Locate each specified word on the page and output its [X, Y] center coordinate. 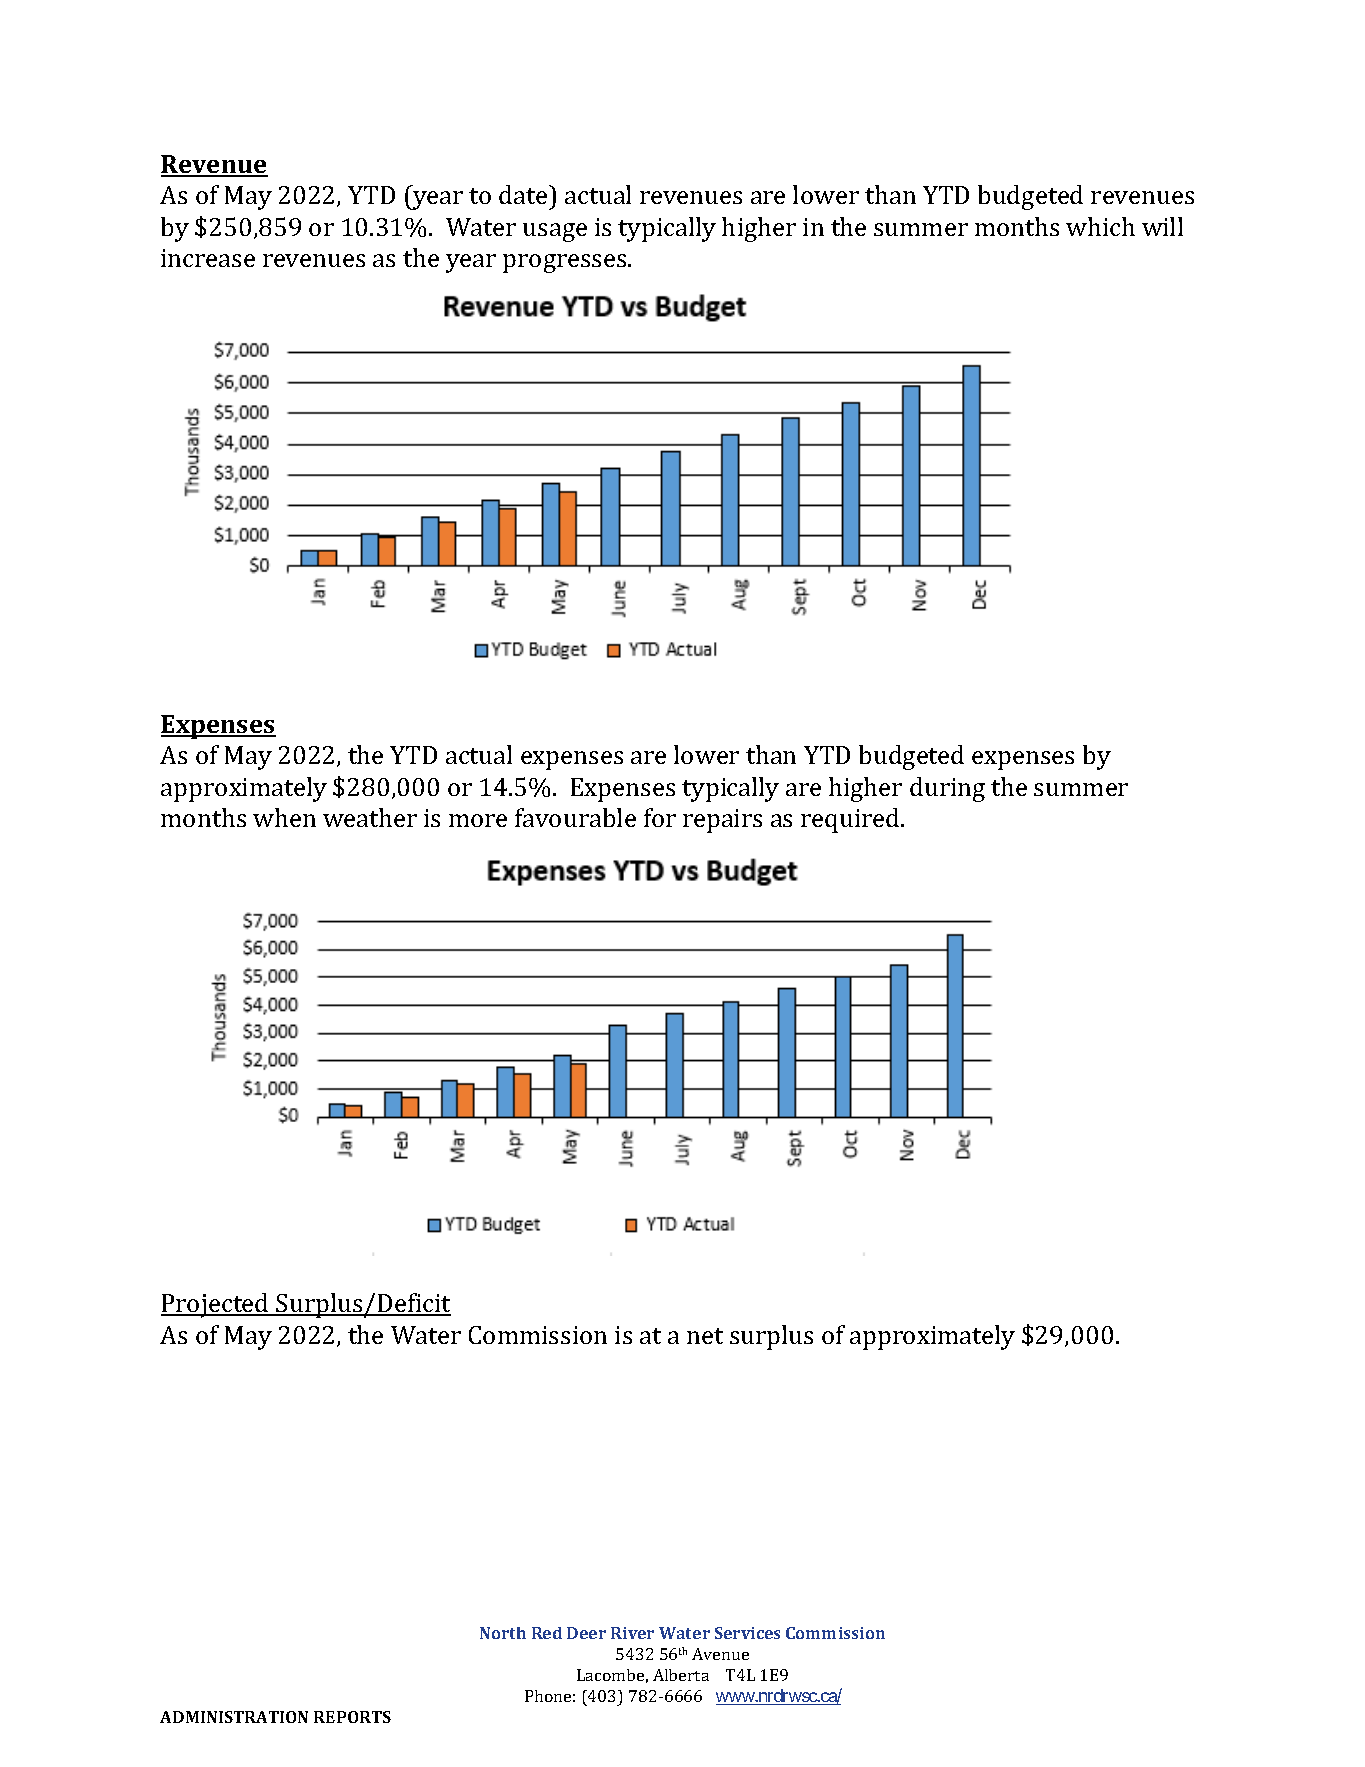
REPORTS [352, 1717]
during [947, 789]
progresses [566, 263]
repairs [722, 821]
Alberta [681, 1675]
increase [208, 258]
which [1100, 226]
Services [747, 1633]
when [284, 817]
